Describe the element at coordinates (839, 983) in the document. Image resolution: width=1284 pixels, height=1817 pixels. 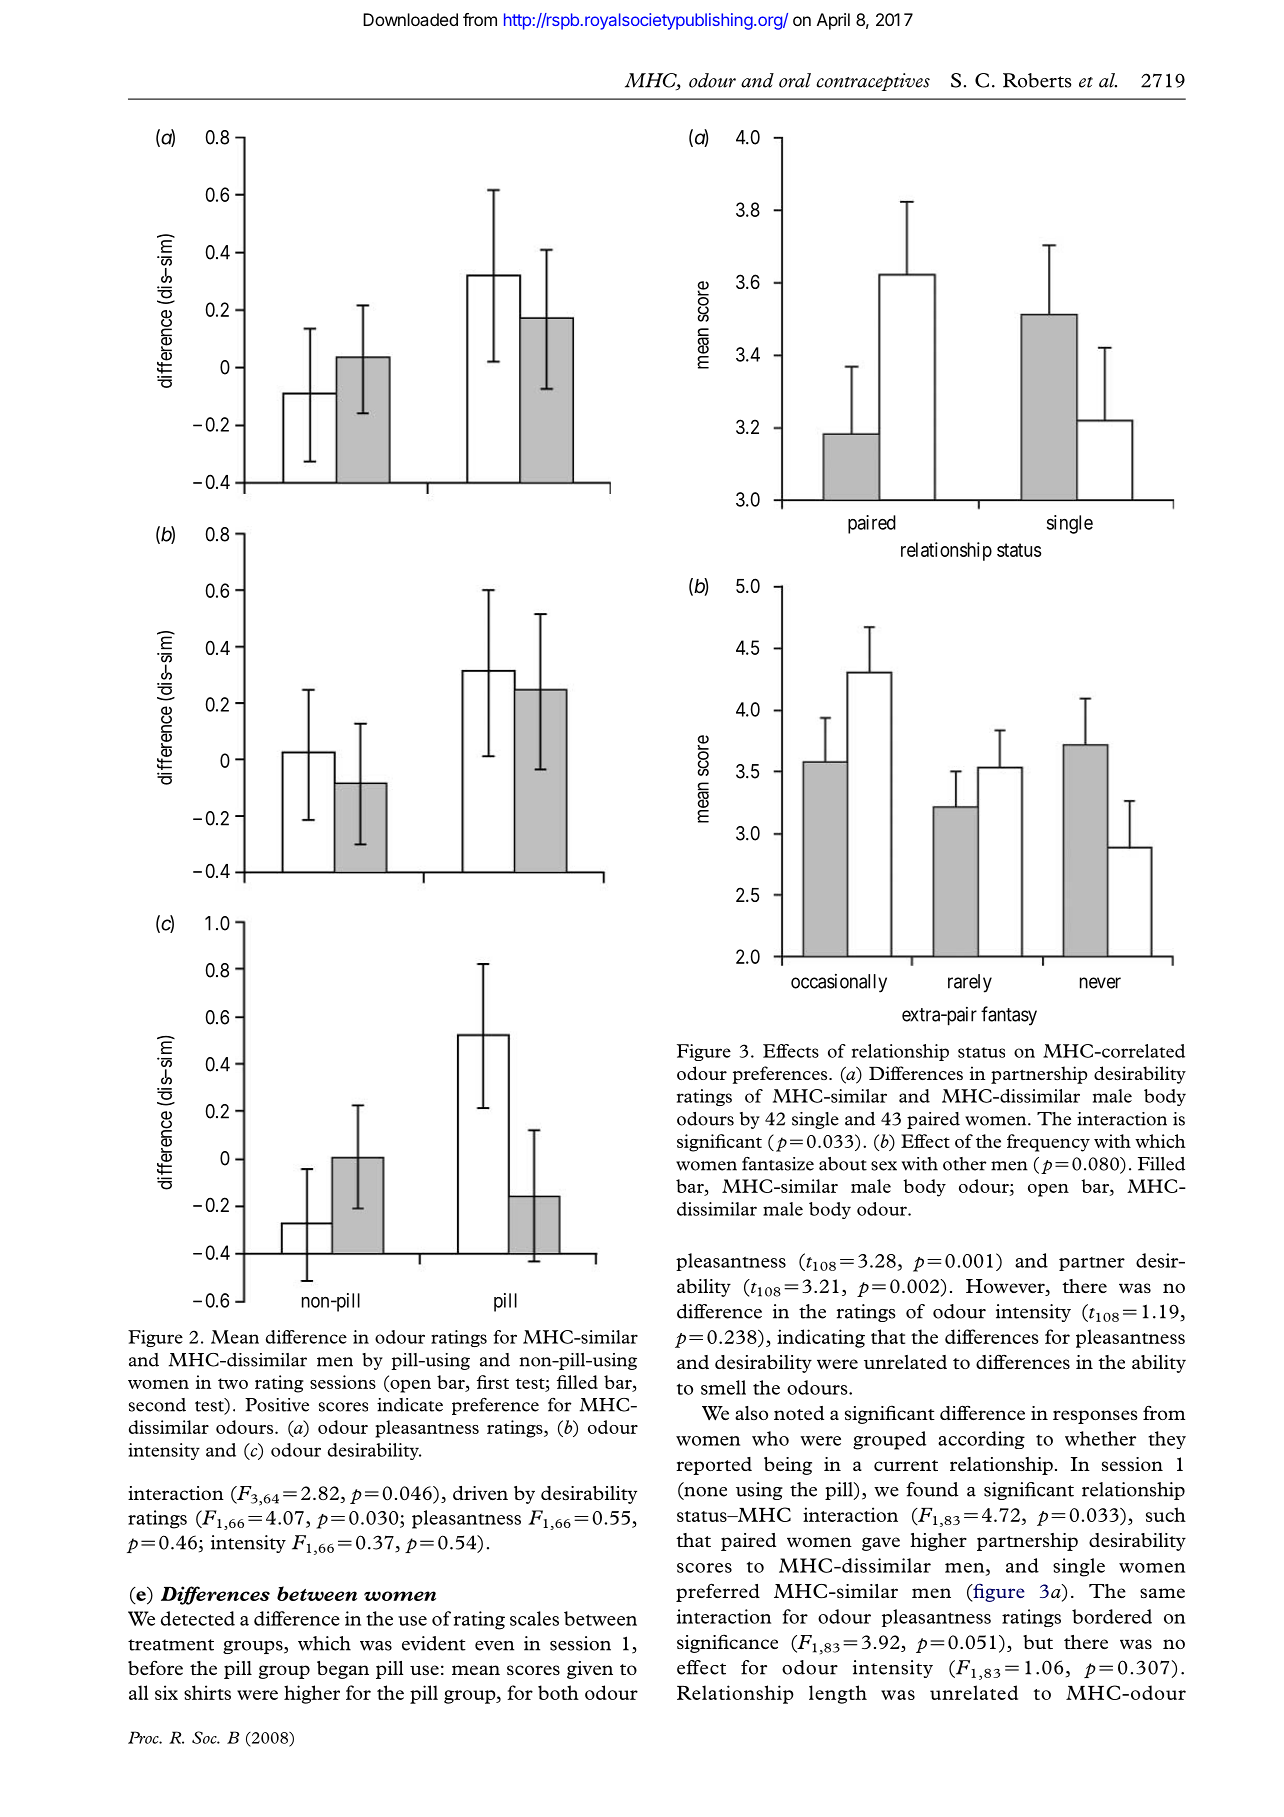
I see `occasionally` at that location.
